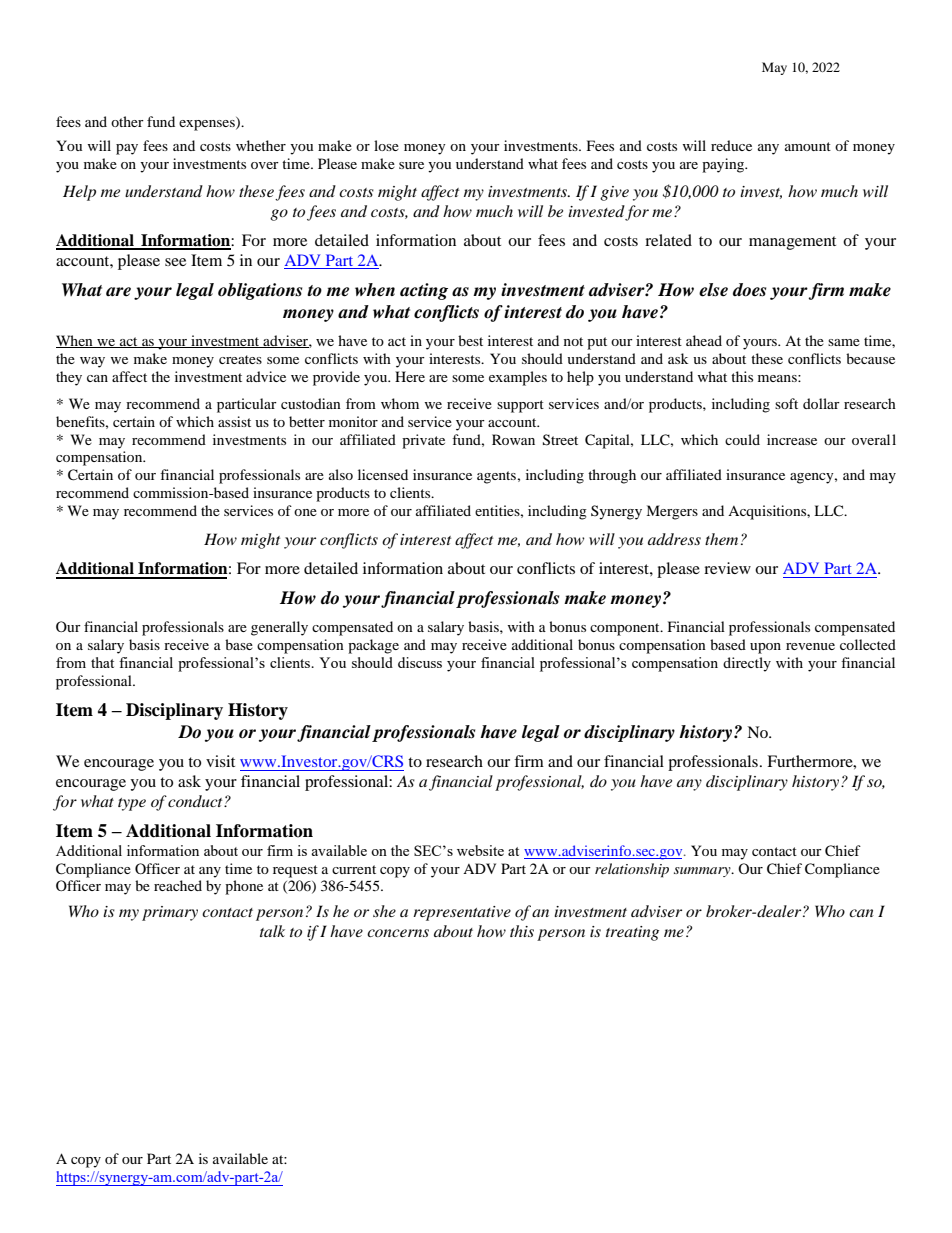 The height and width of the page is (1233, 952). Describe the element at coordinates (808, 146) in the page. I see `amount` at that location.
